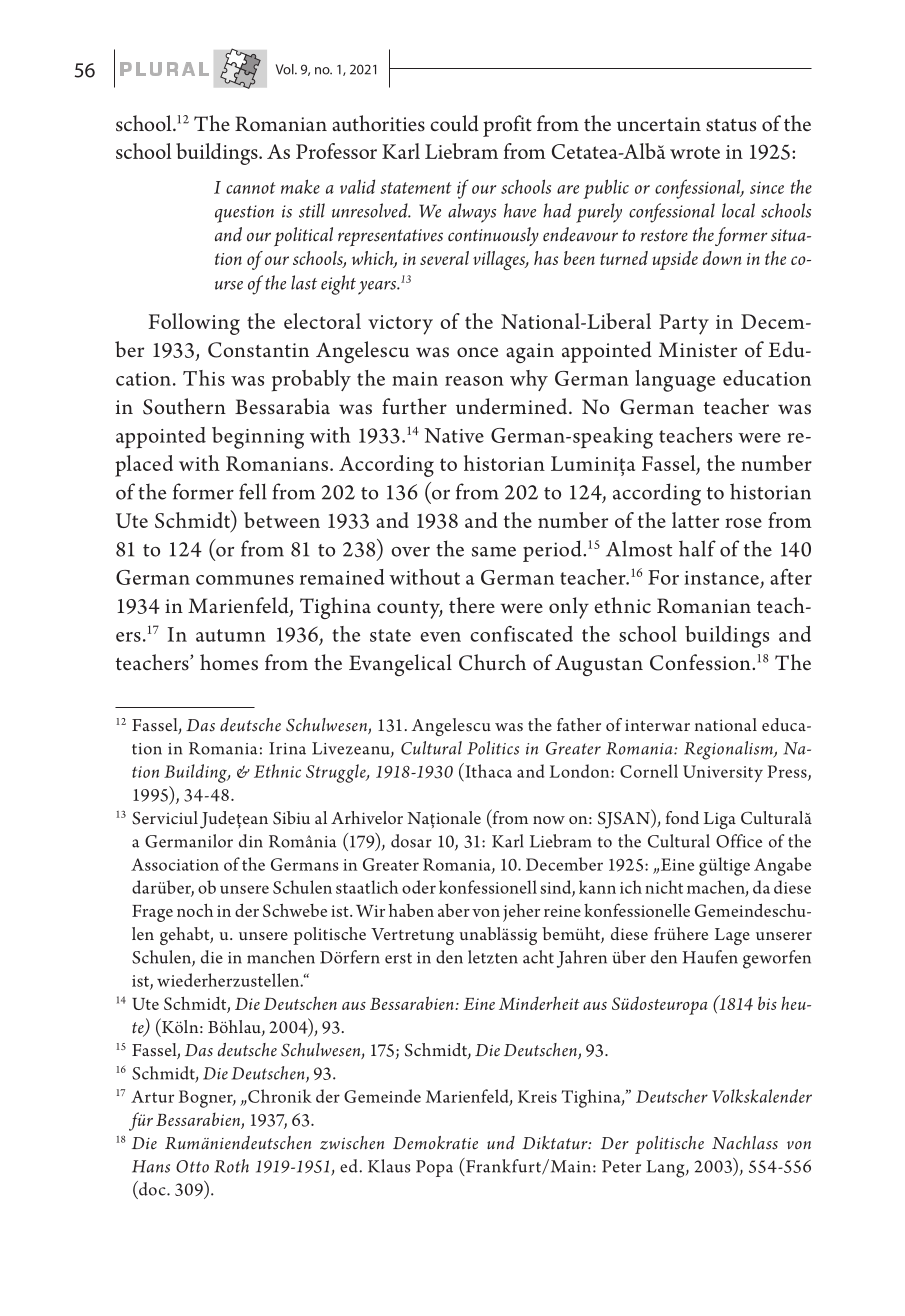  Describe the element at coordinates (164, 69) in the document. I see `PLURAL` at that location.
